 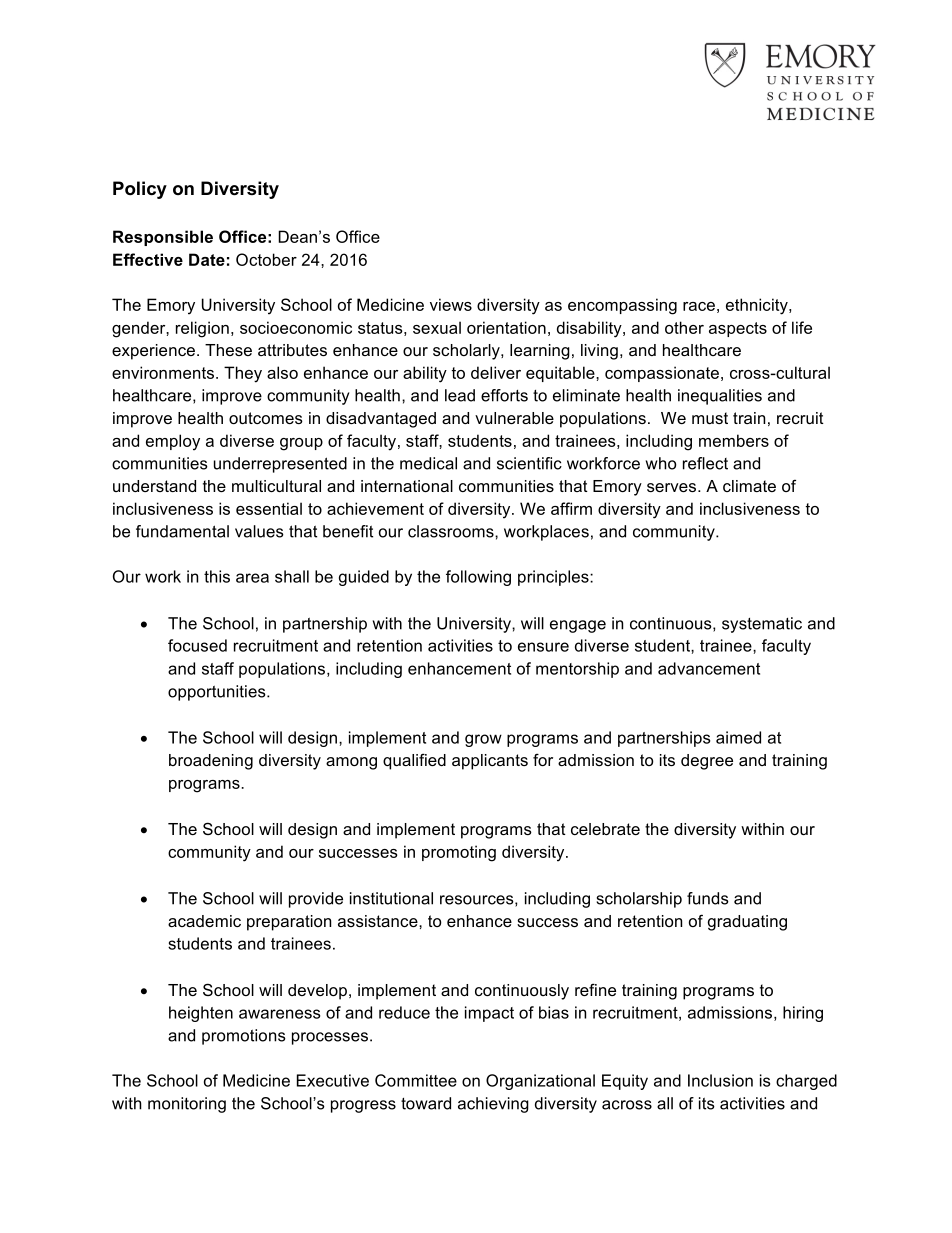 I want to click on achieving, so click(x=493, y=1105).
